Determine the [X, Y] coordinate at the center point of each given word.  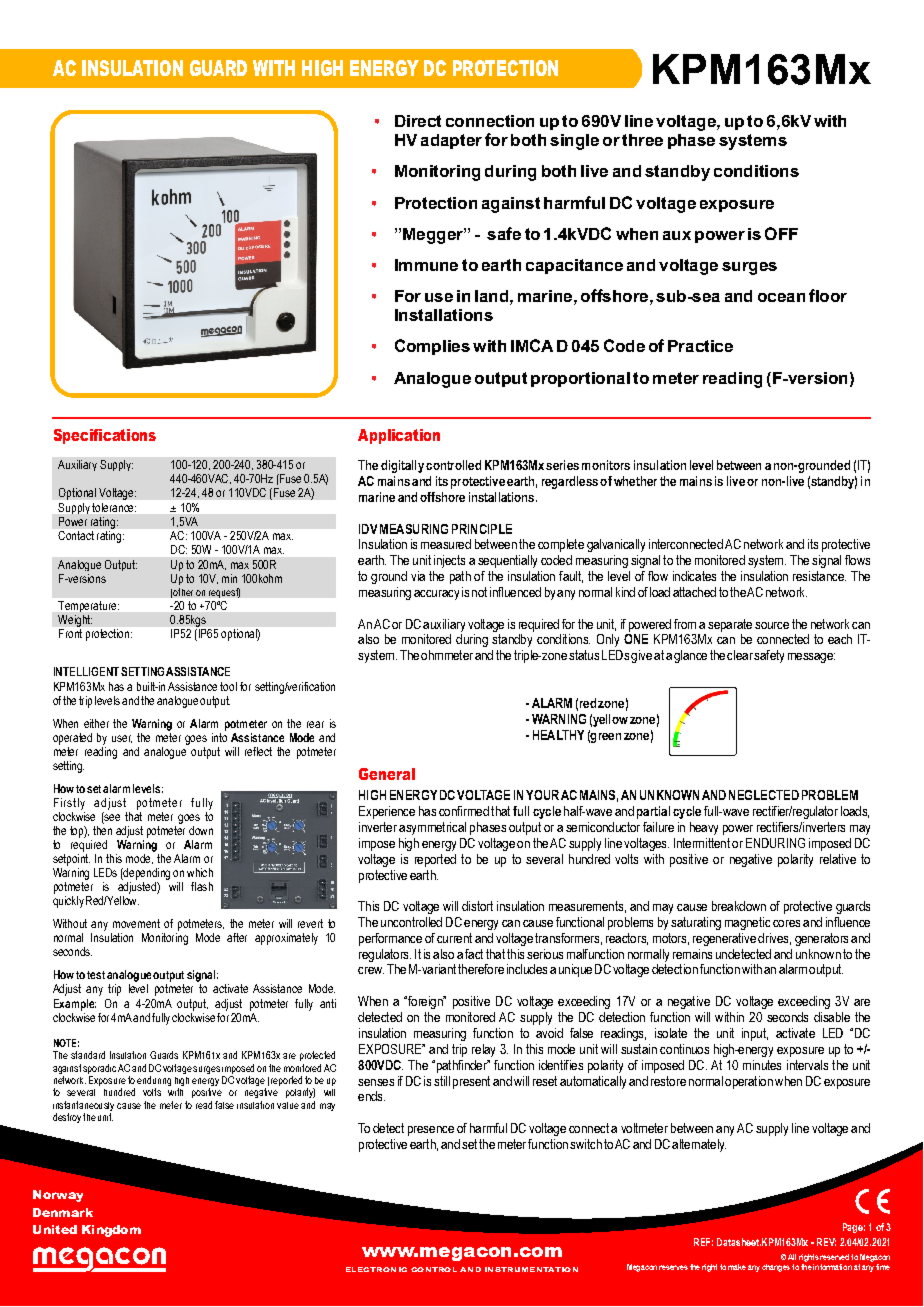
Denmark [63, 1212]
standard [88, 1055]
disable [832, 1017]
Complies [432, 347]
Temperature [88, 606]
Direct [418, 121]
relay [483, 1050]
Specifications [105, 436]
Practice [700, 346]
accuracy [436, 595]
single [574, 142]
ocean [781, 297]
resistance [819, 576]
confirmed [464, 811]
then [102, 830]
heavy [704, 828]
